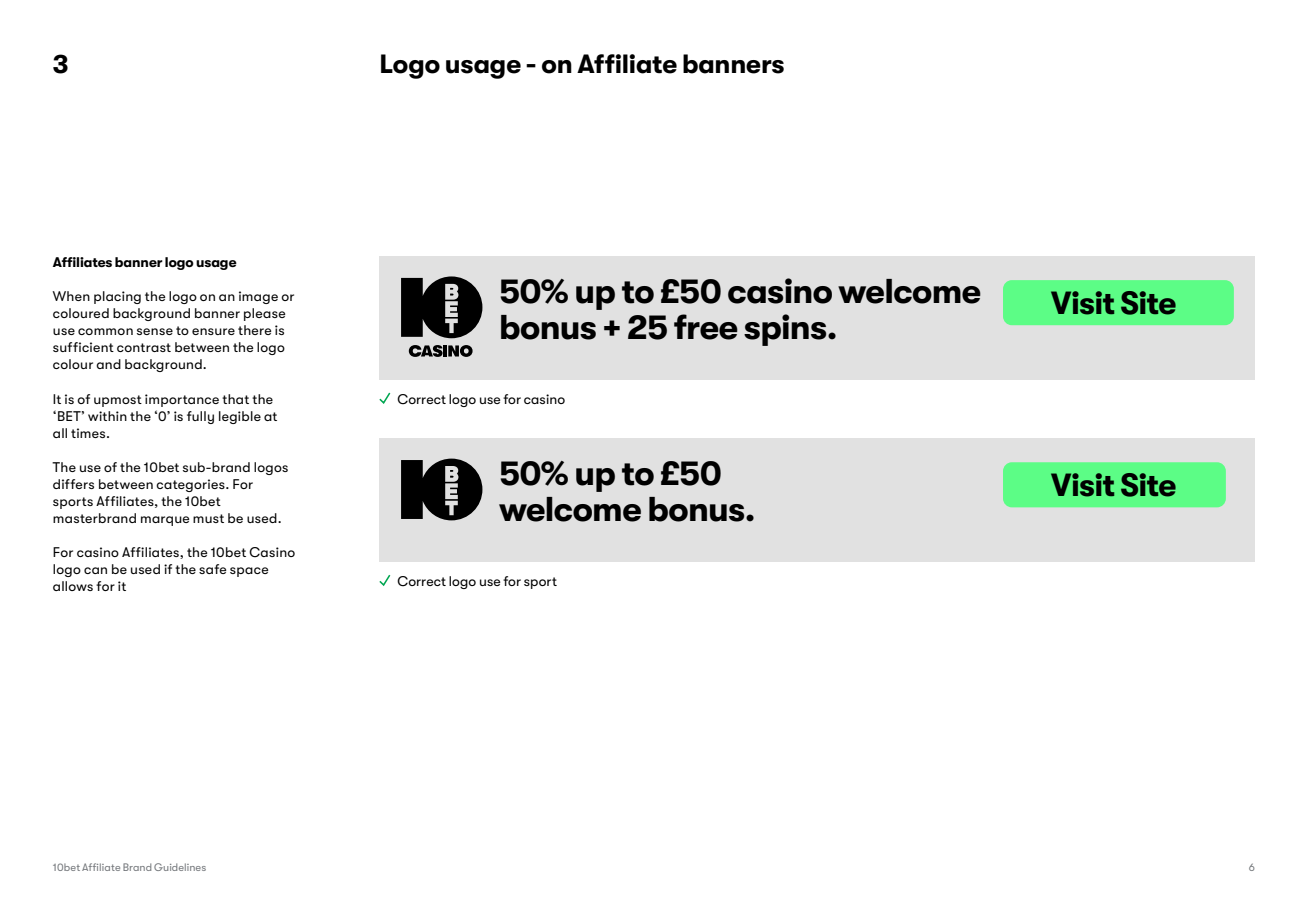 This screenshot has height=924, width=1308. Describe the element at coordinates (180, 867) in the screenshot. I see `Guidelines` at that location.
